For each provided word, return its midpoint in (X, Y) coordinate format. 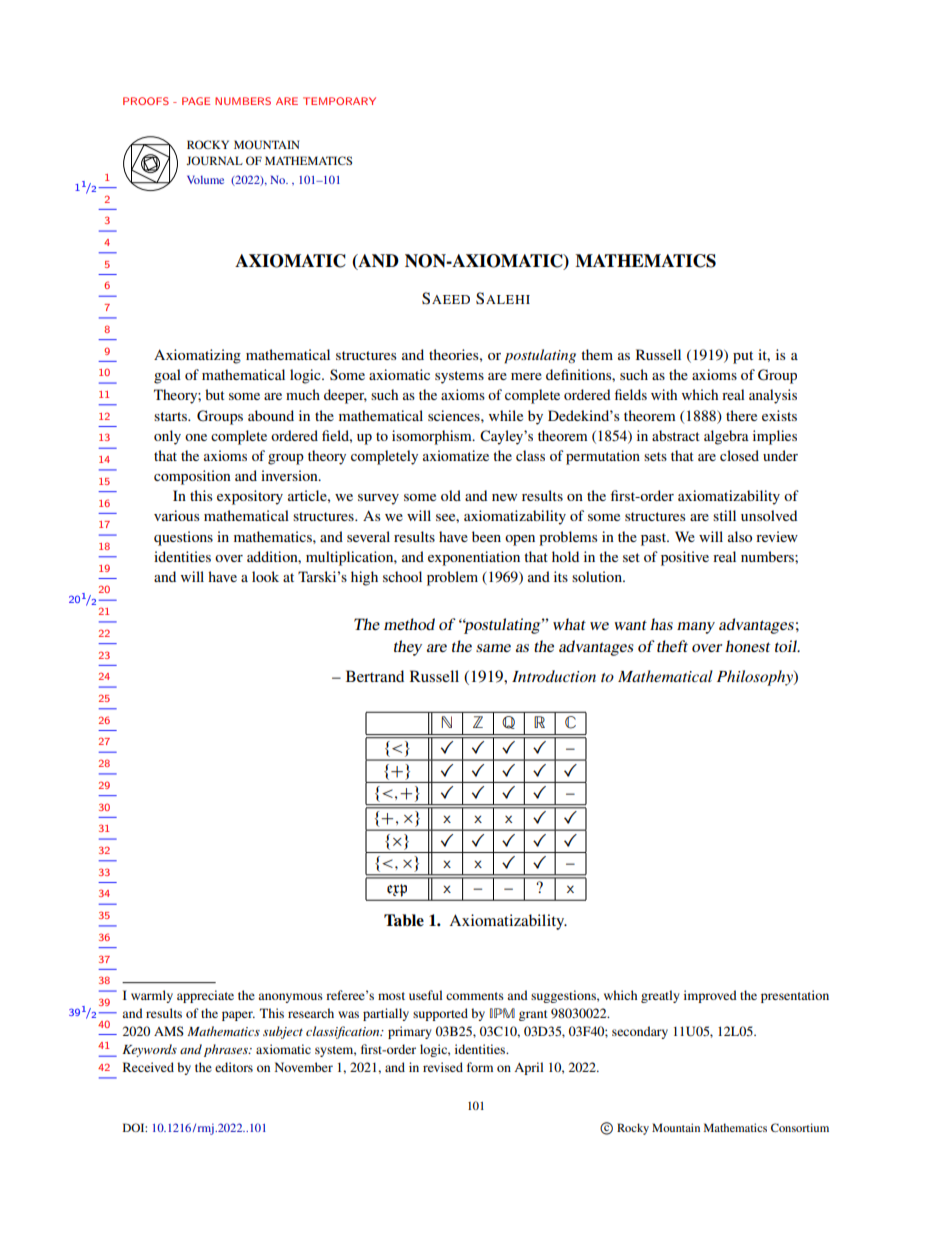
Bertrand (375, 676)
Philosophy (756, 678)
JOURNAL (214, 160)
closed (739, 455)
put (743, 357)
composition (192, 477)
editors (234, 1067)
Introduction (554, 676)
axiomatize (456, 455)
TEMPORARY (339, 101)
